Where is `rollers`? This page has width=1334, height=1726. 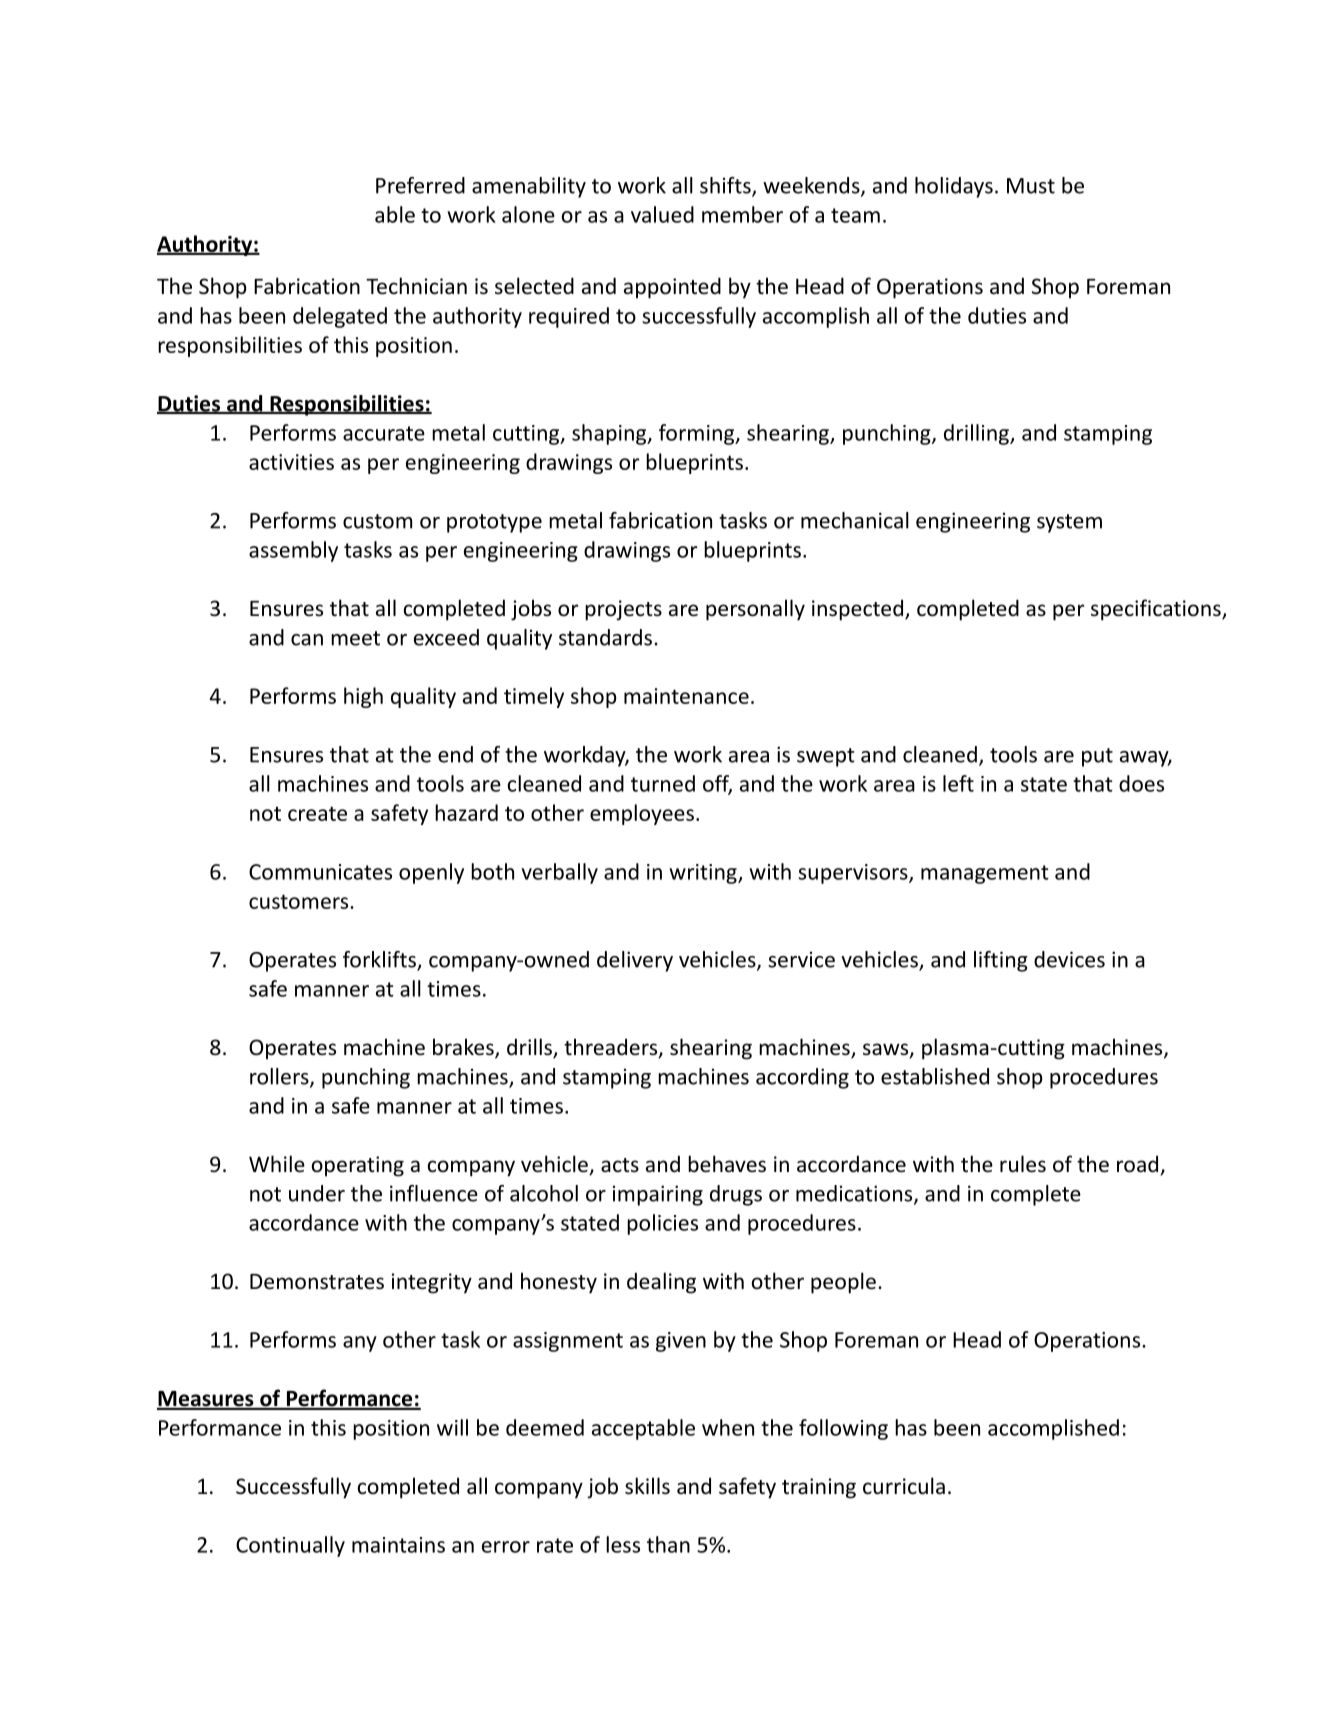 rollers is located at coordinates (280, 1077).
